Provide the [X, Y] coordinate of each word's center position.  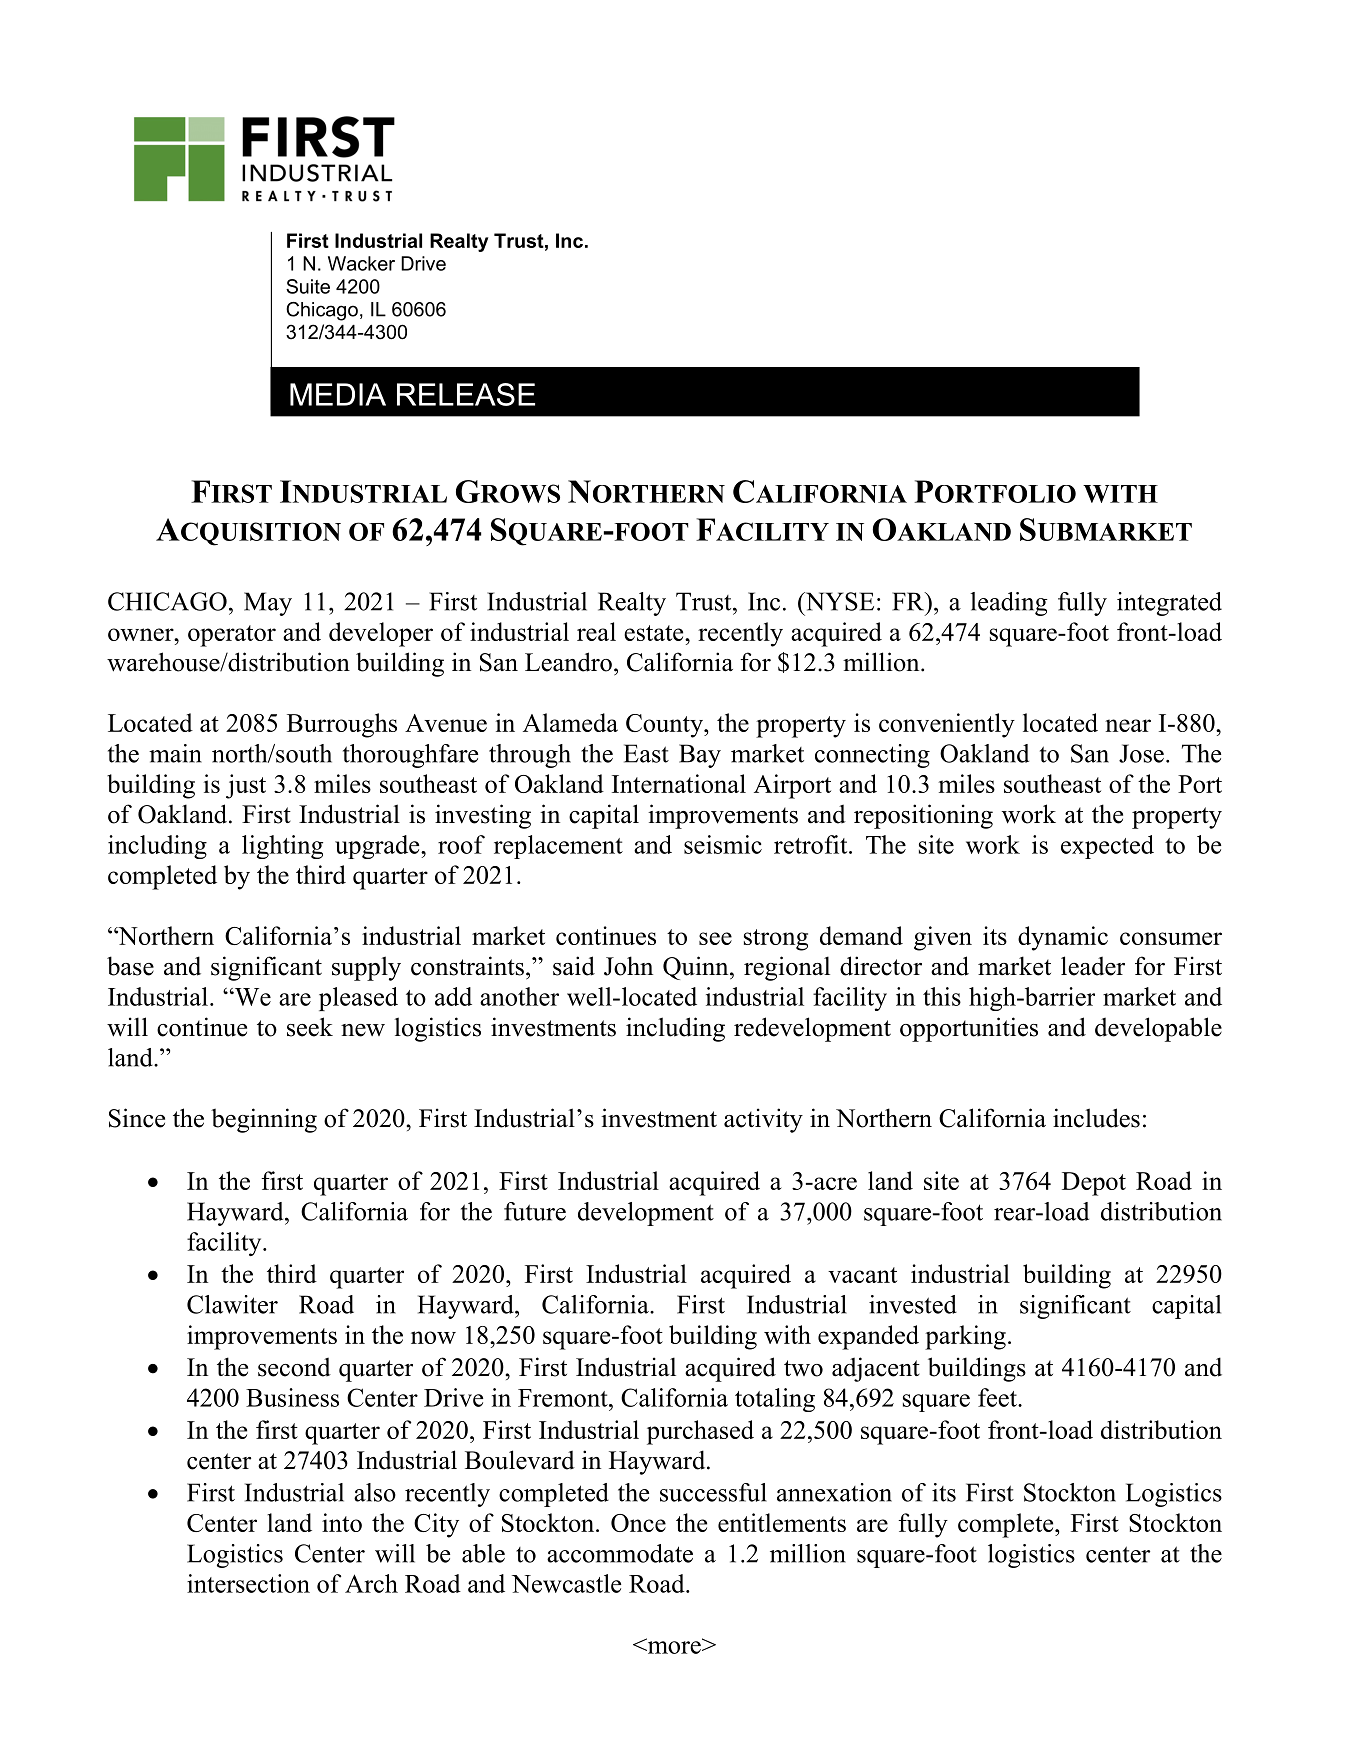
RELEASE [466, 394]
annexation [834, 1492]
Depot [1094, 1184]
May [268, 604]
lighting [282, 847]
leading [1009, 604]
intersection [248, 1583]
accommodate [620, 1553]
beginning [264, 1120]
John [628, 966]
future [535, 1211]
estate [655, 633]
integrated [1169, 604]
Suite [308, 286]
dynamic [1063, 938]
